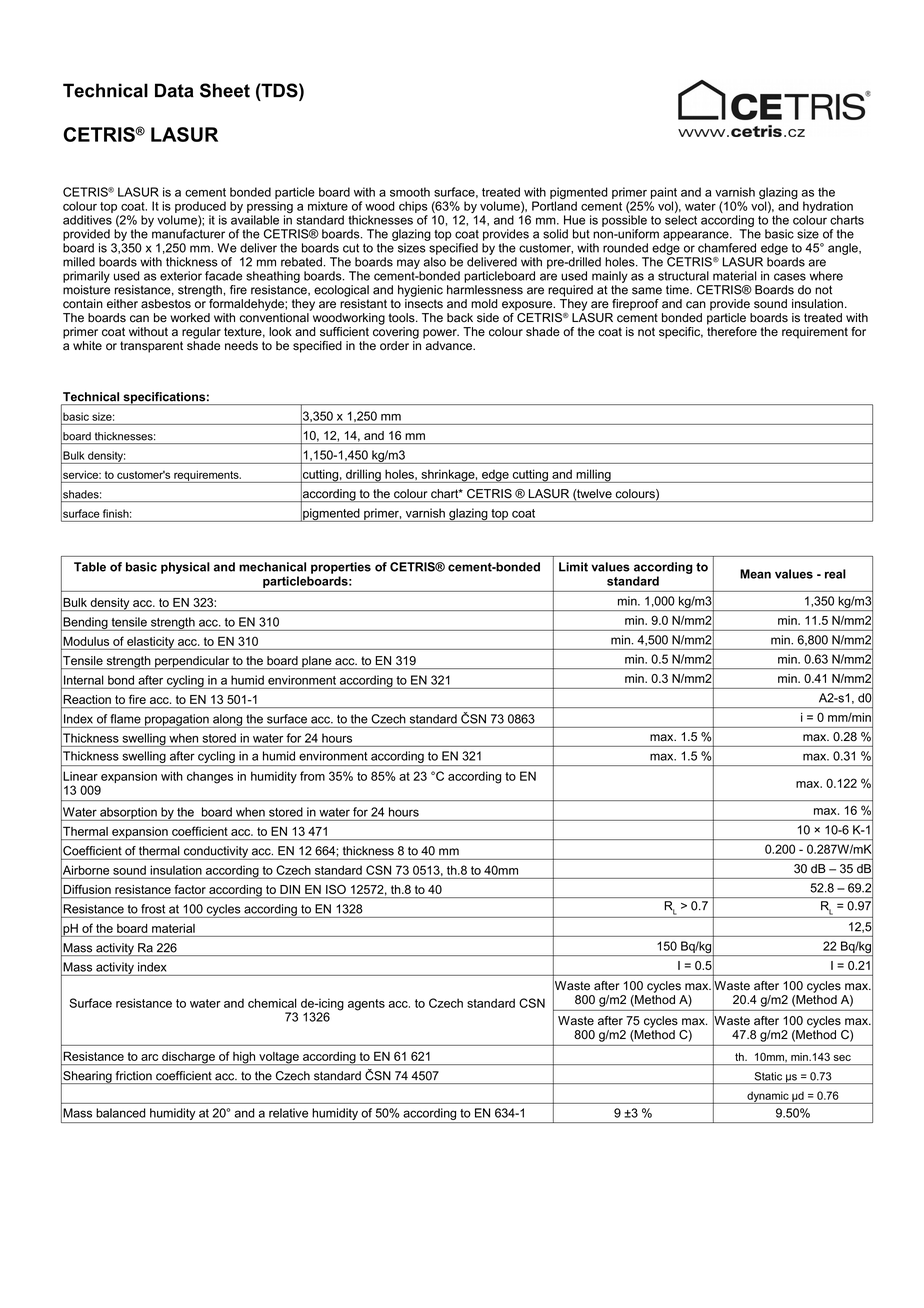 The height and width of the screenshot is (1308, 924). What do you see at coordinates (177, 721) in the screenshot?
I see `propagation` at bounding box center [177, 721].
